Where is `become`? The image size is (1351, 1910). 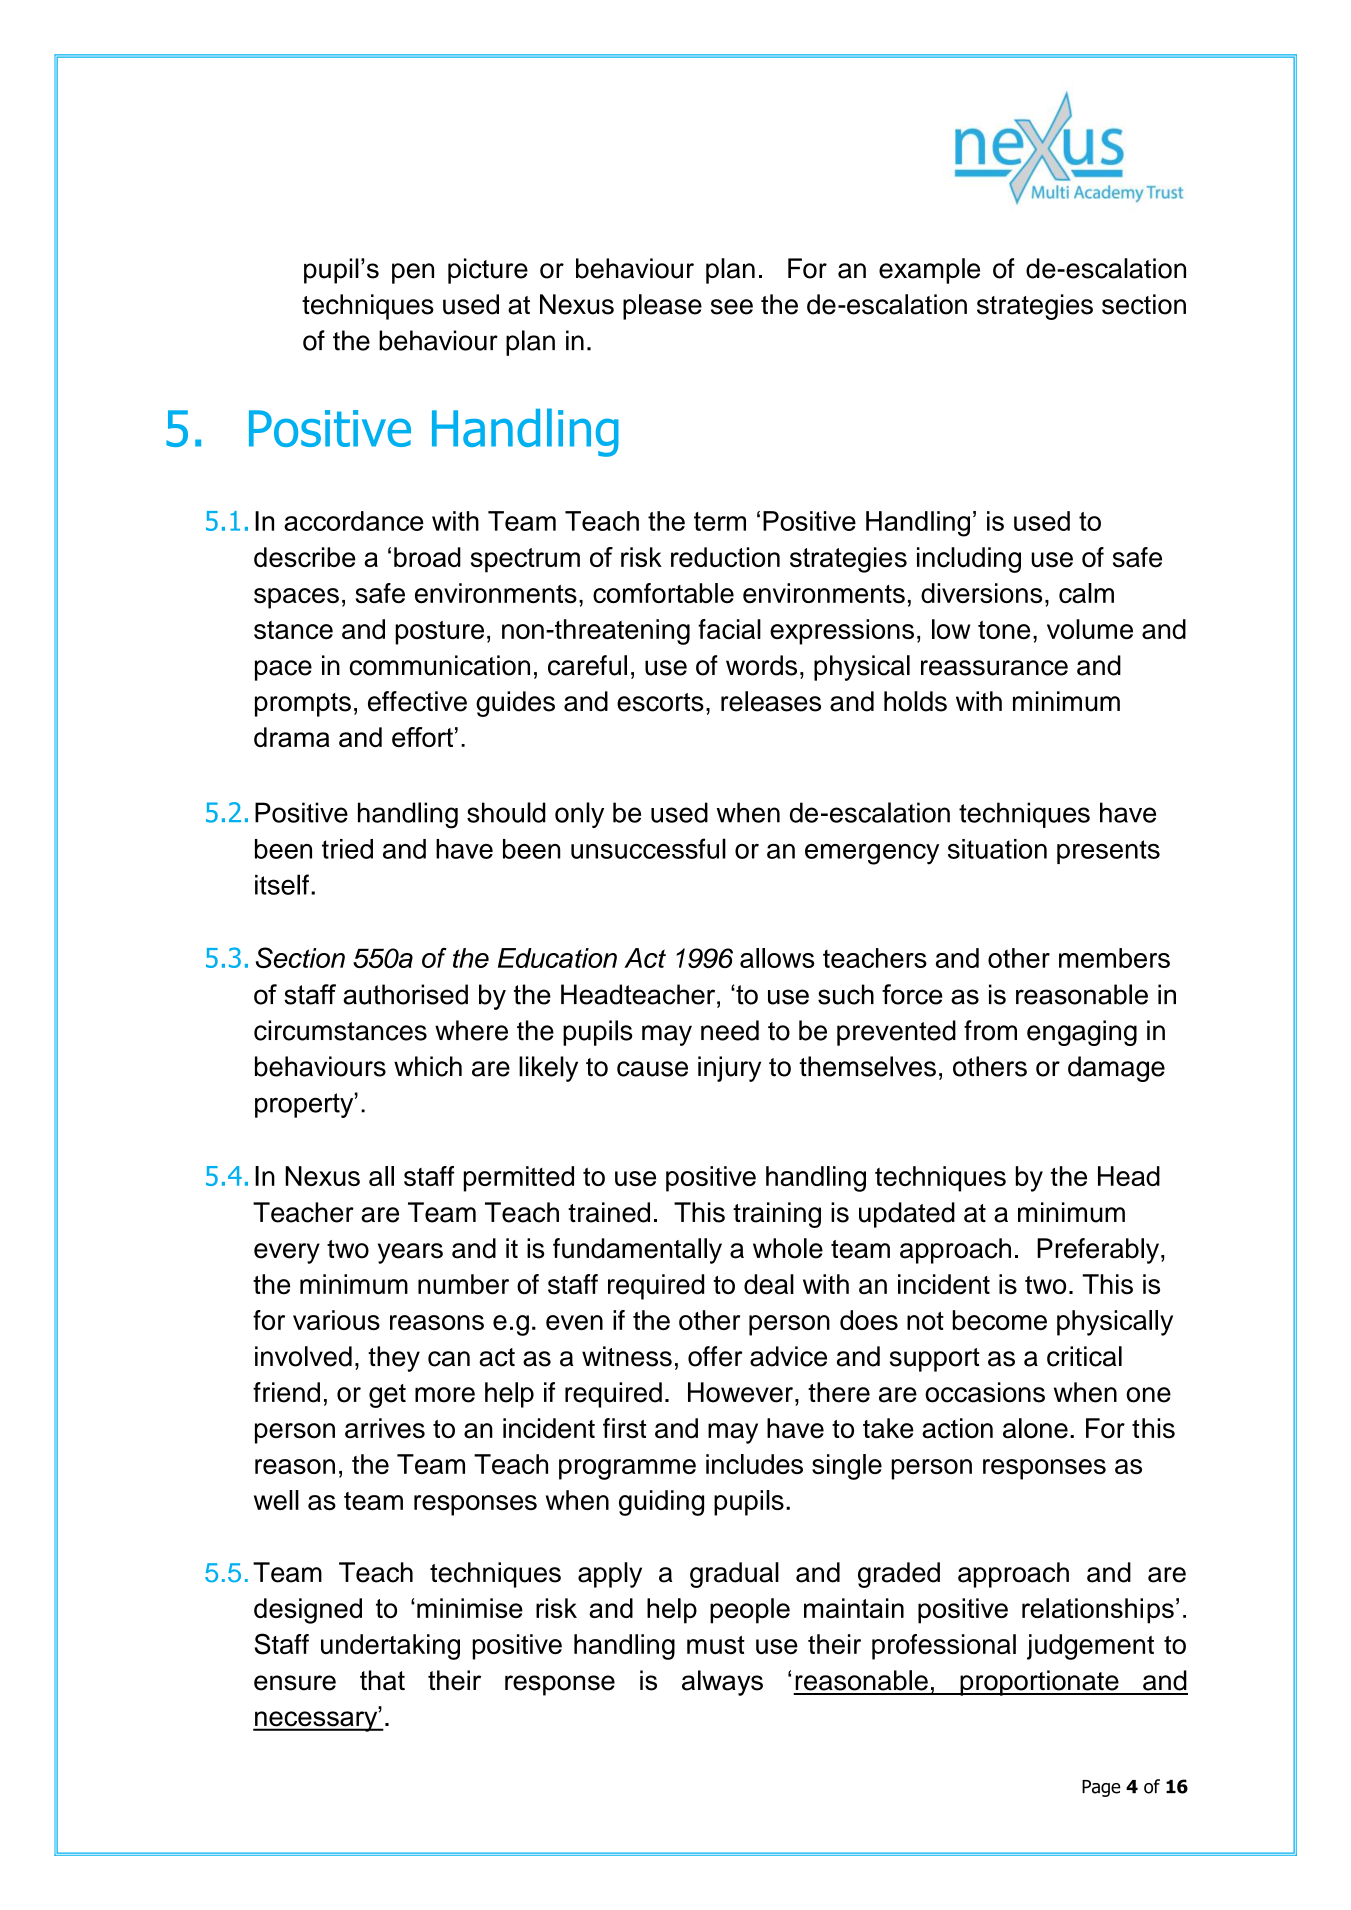
become is located at coordinates (999, 1320).
